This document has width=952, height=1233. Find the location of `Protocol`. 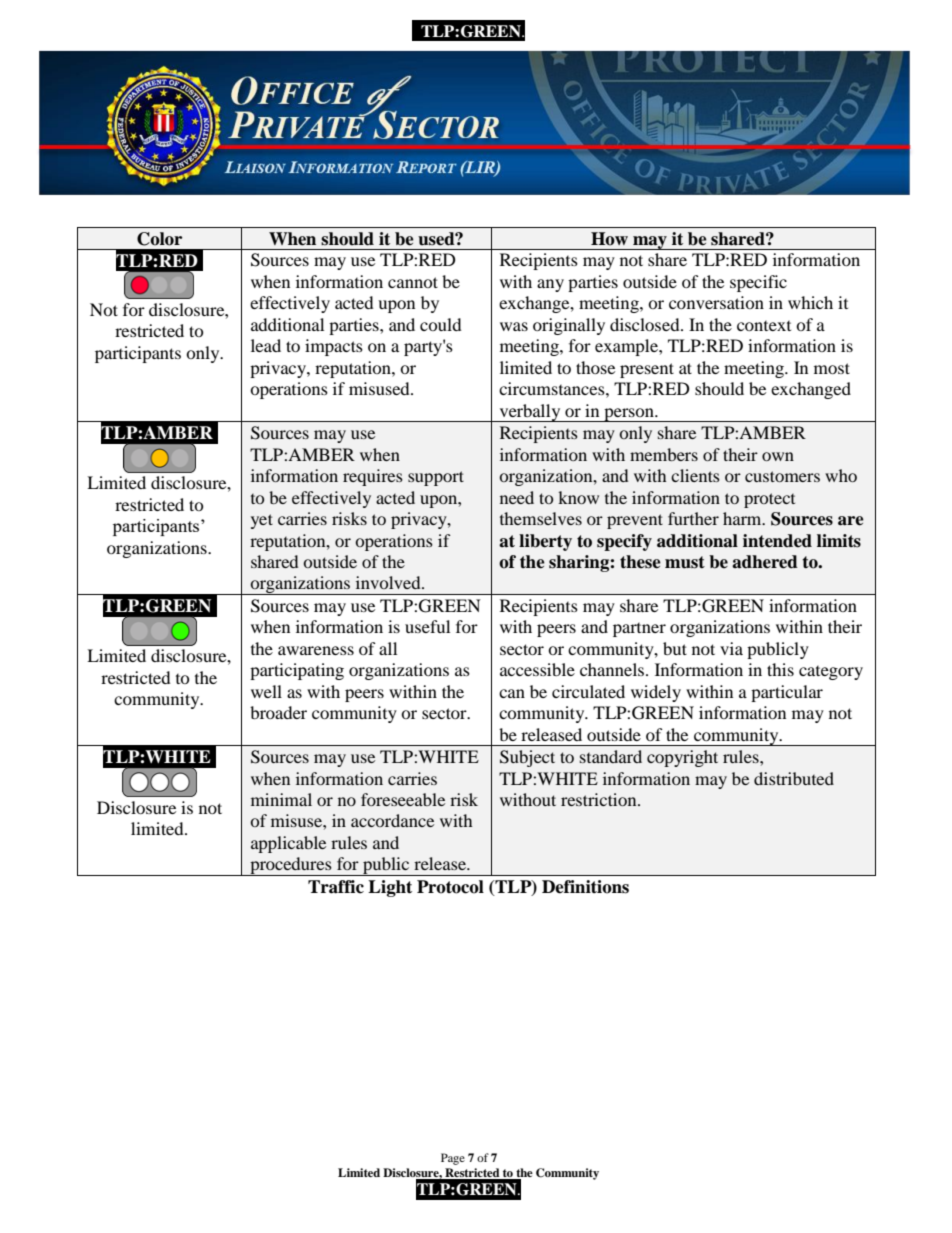

Protocol is located at coordinates (450, 887).
